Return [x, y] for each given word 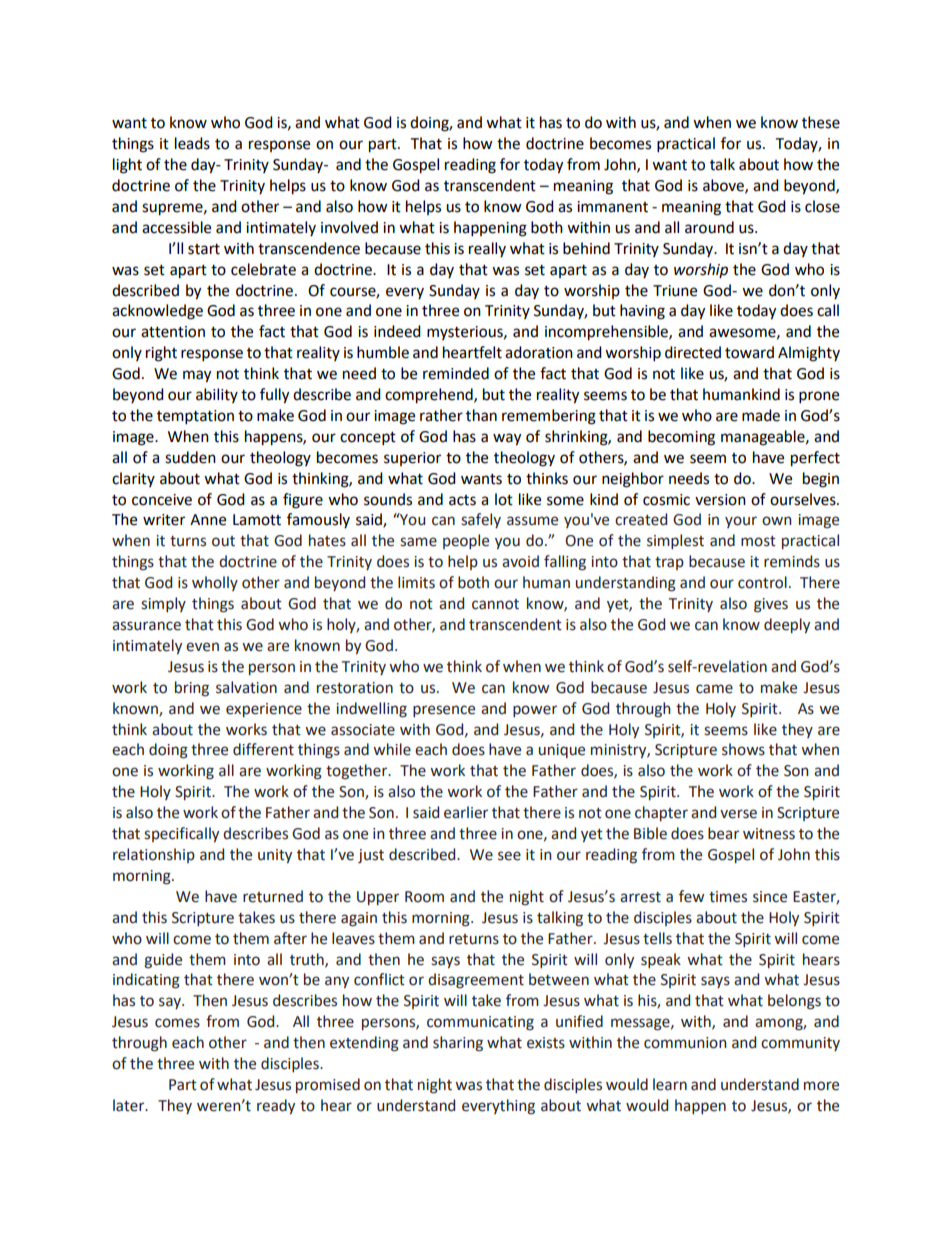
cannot [495, 604]
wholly [215, 583]
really [487, 249]
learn [670, 1084]
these [821, 122]
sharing [458, 1044]
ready [276, 1106]
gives [771, 605]
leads [192, 143]
